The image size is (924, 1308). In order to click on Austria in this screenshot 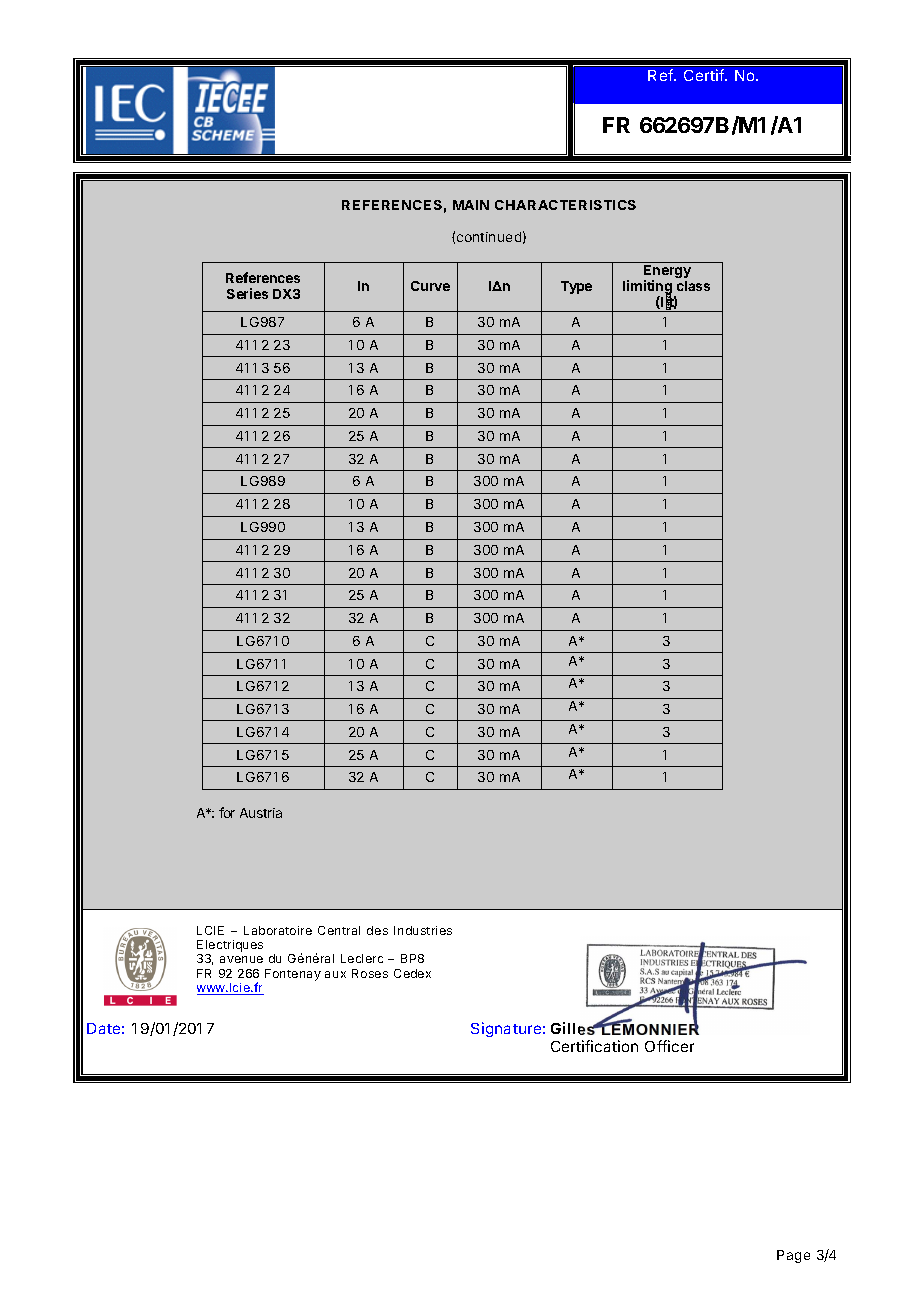, I will do `click(261, 813)`.
